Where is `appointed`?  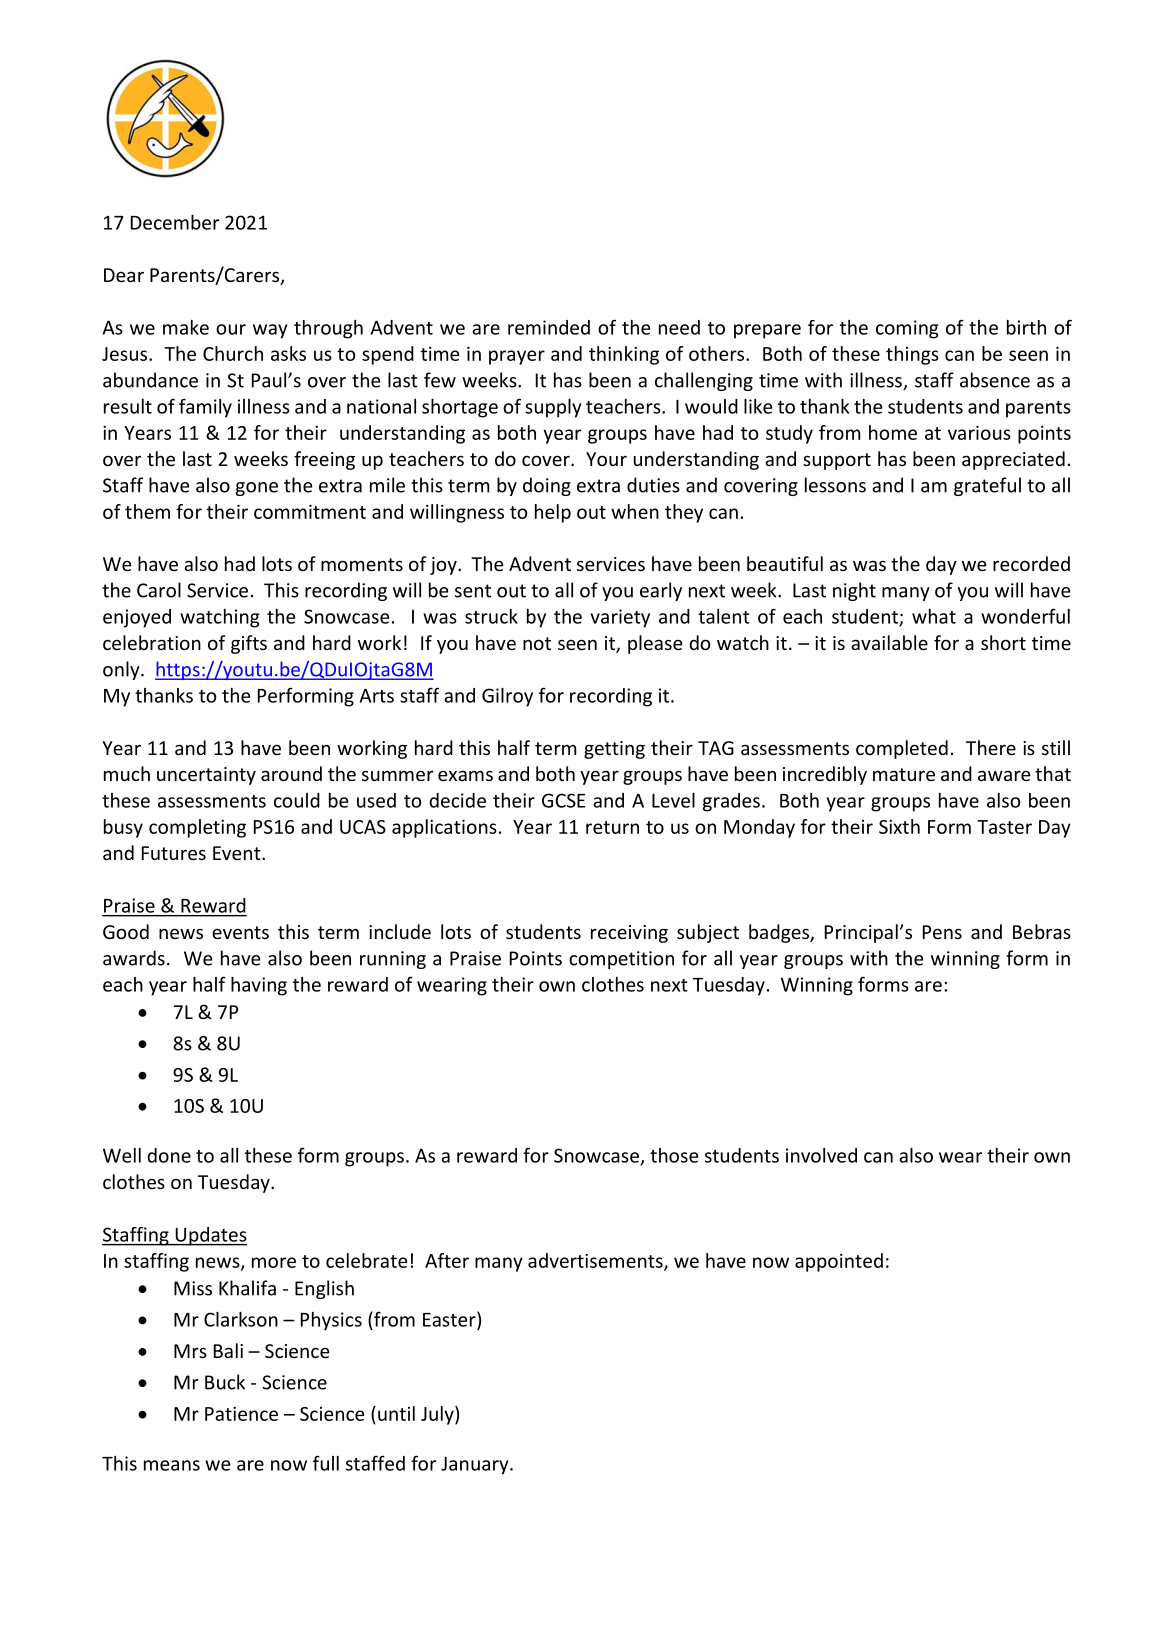
appointed is located at coordinates (839, 1262).
